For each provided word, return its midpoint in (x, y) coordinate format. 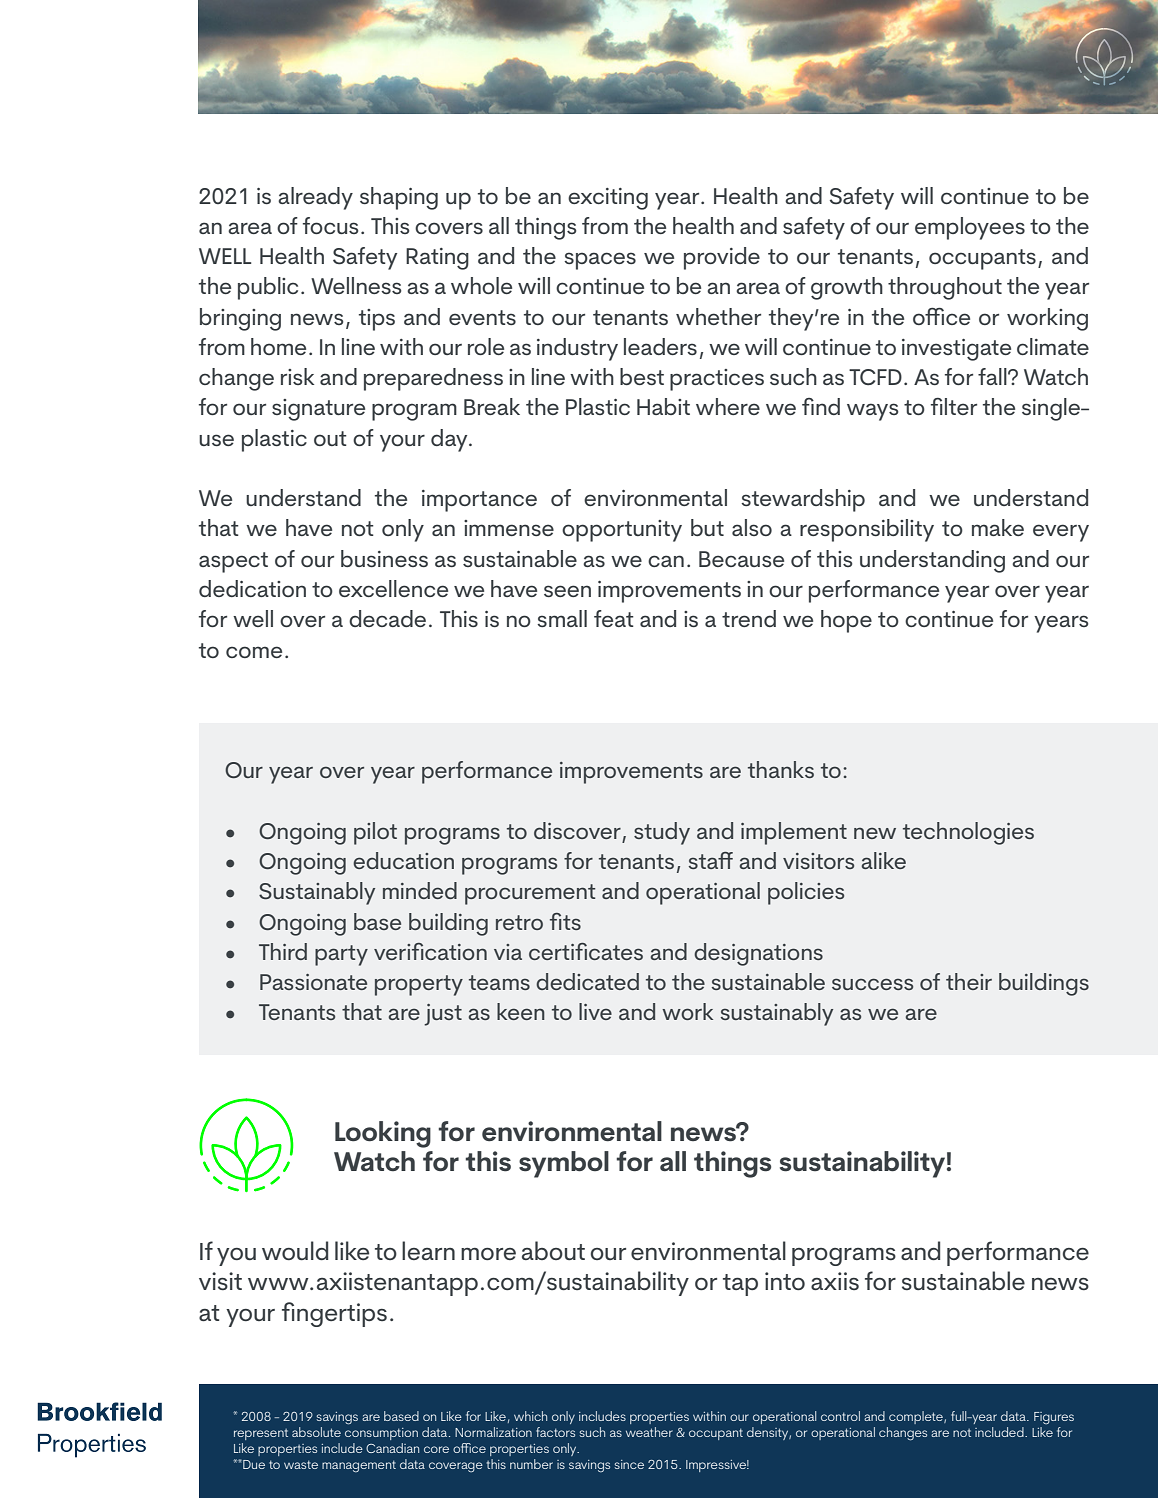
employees (970, 228)
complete (917, 1417)
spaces (600, 261)
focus (331, 225)
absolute (316, 1432)
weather (649, 1432)
